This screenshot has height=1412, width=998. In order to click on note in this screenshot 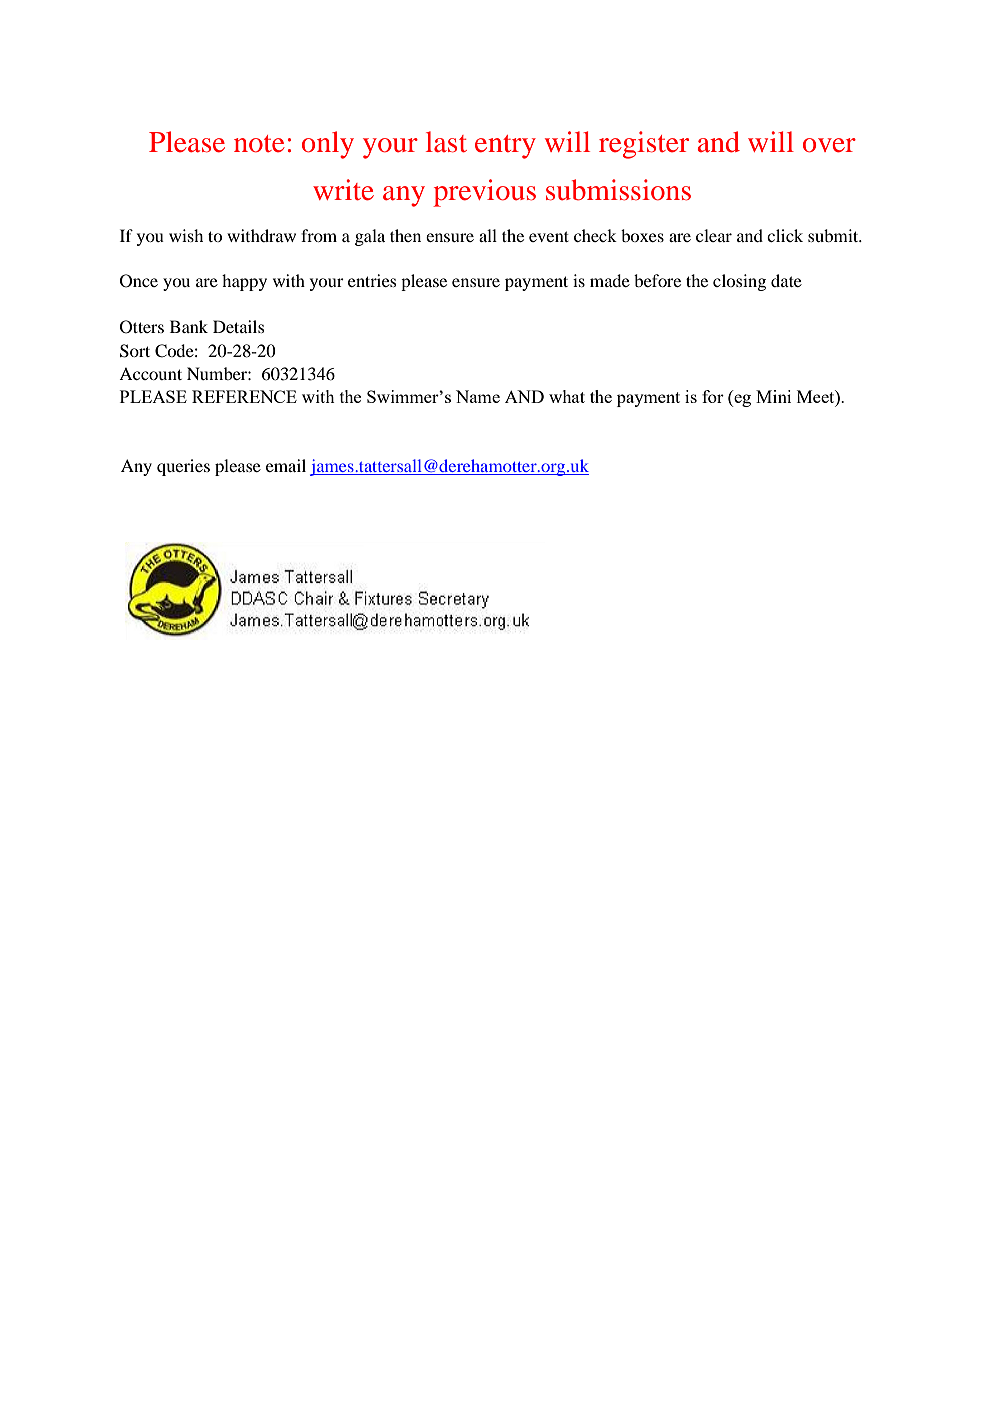, I will do `click(259, 144)`.
